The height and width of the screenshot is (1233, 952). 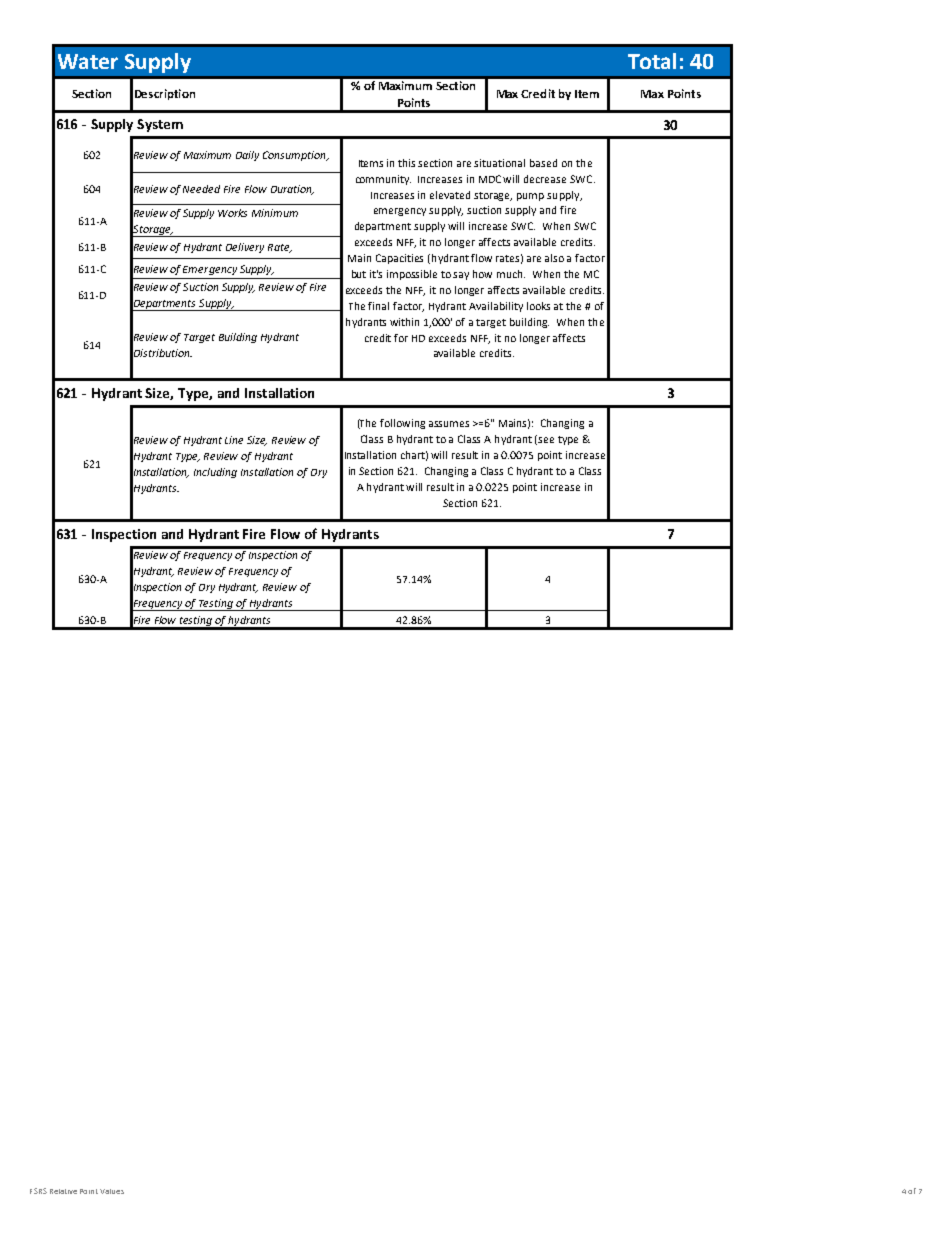 I want to click on Total, so click(x=652, y=61).
